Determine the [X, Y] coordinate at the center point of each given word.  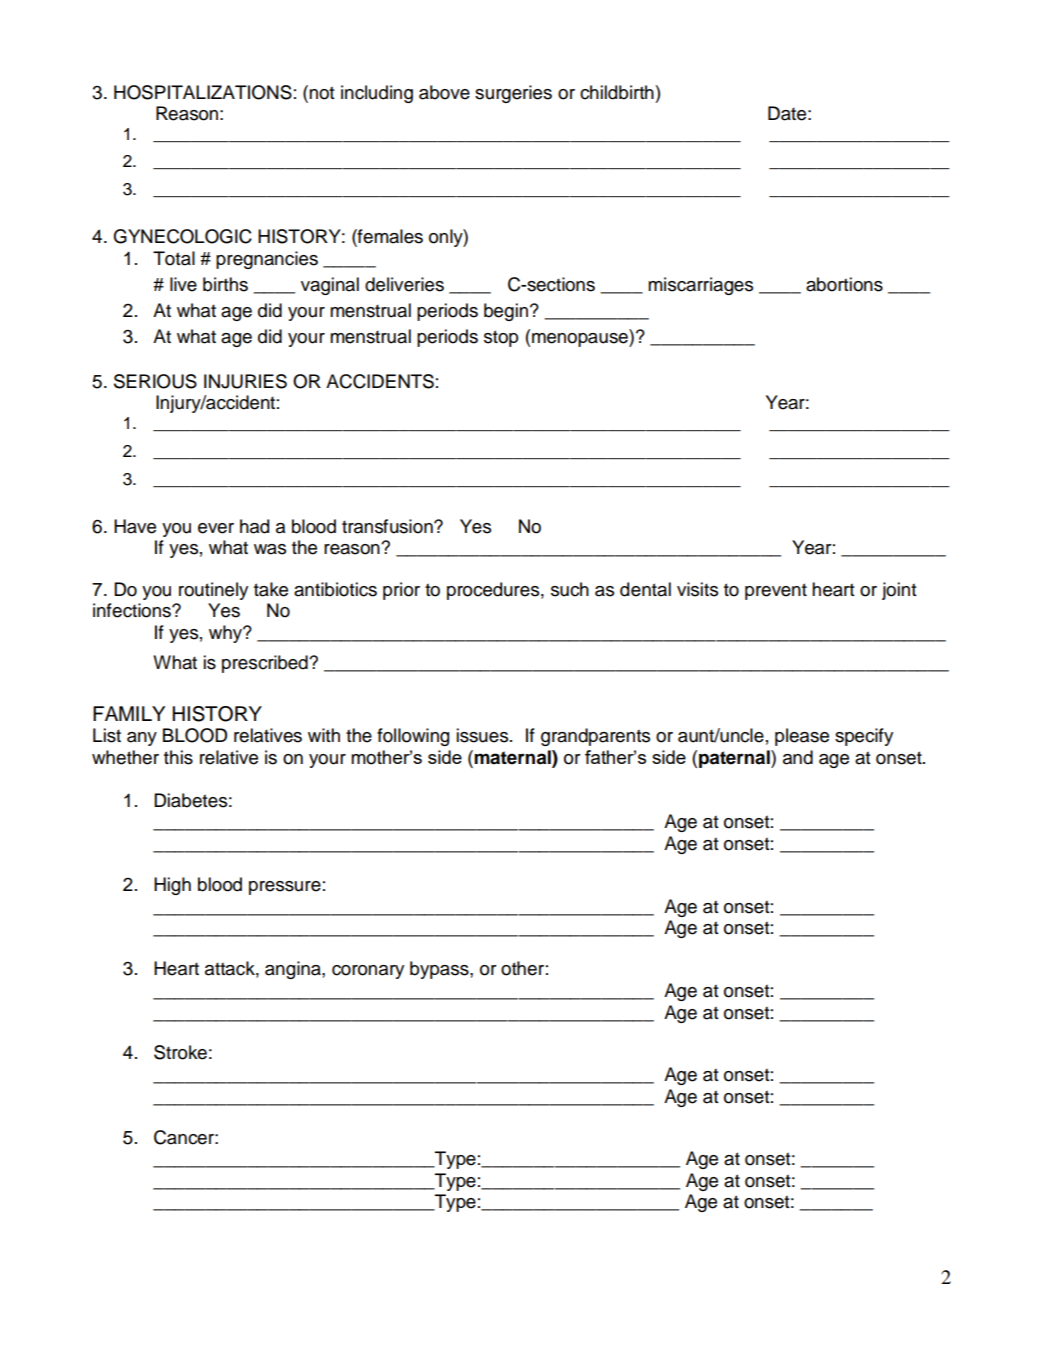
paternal [735, 759]
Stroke [180, 1052]
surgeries [513, 94]
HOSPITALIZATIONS [203, 92]
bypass [440, 970]
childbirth [617, 92]
